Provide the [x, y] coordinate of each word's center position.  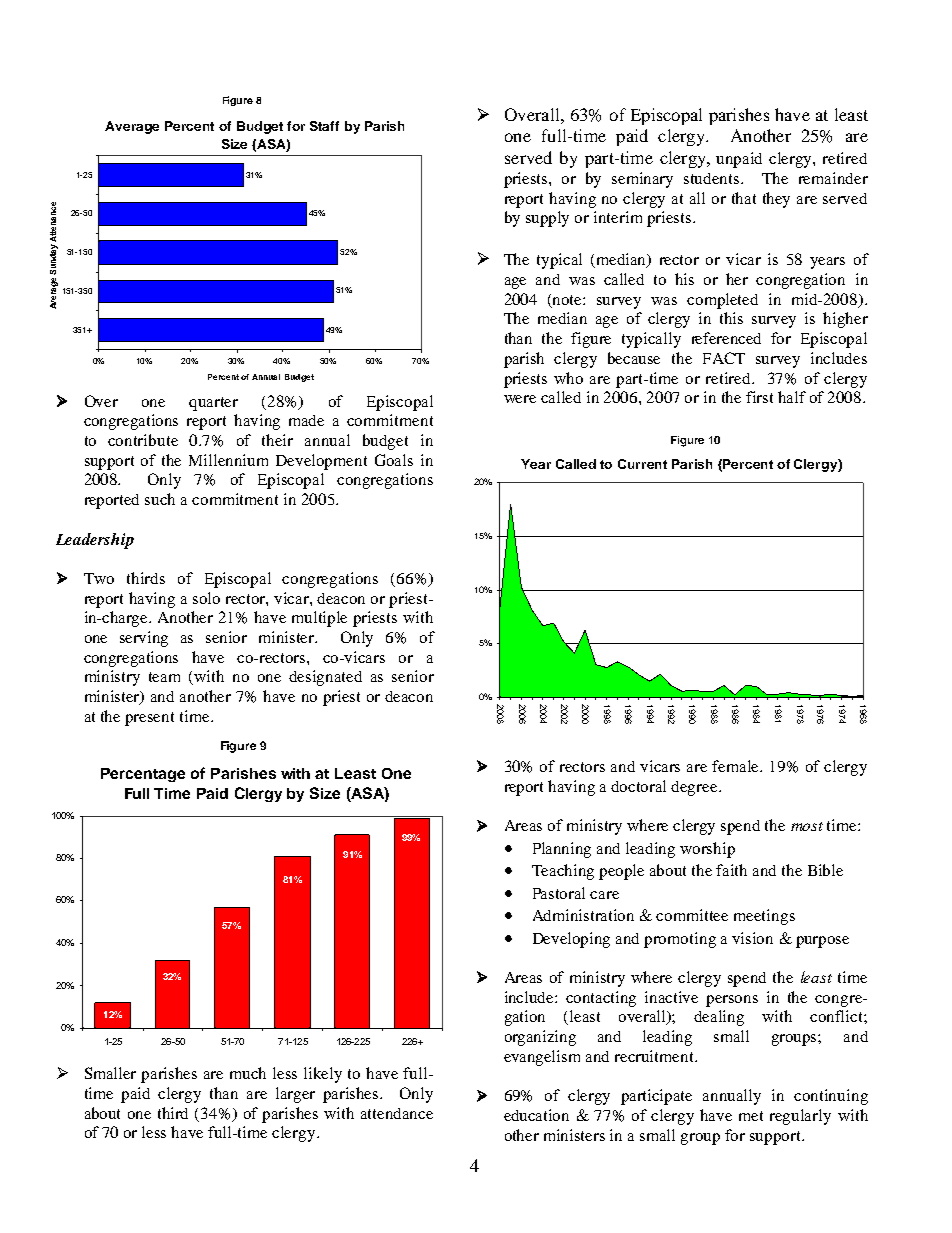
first [759, 397]
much [248, 1073]
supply [547, 219]
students [713, 178]
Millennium [228, 460]
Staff [324, 126]
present [149, 719]
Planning [562, 850]
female [737, 766]
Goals [394, 460]
